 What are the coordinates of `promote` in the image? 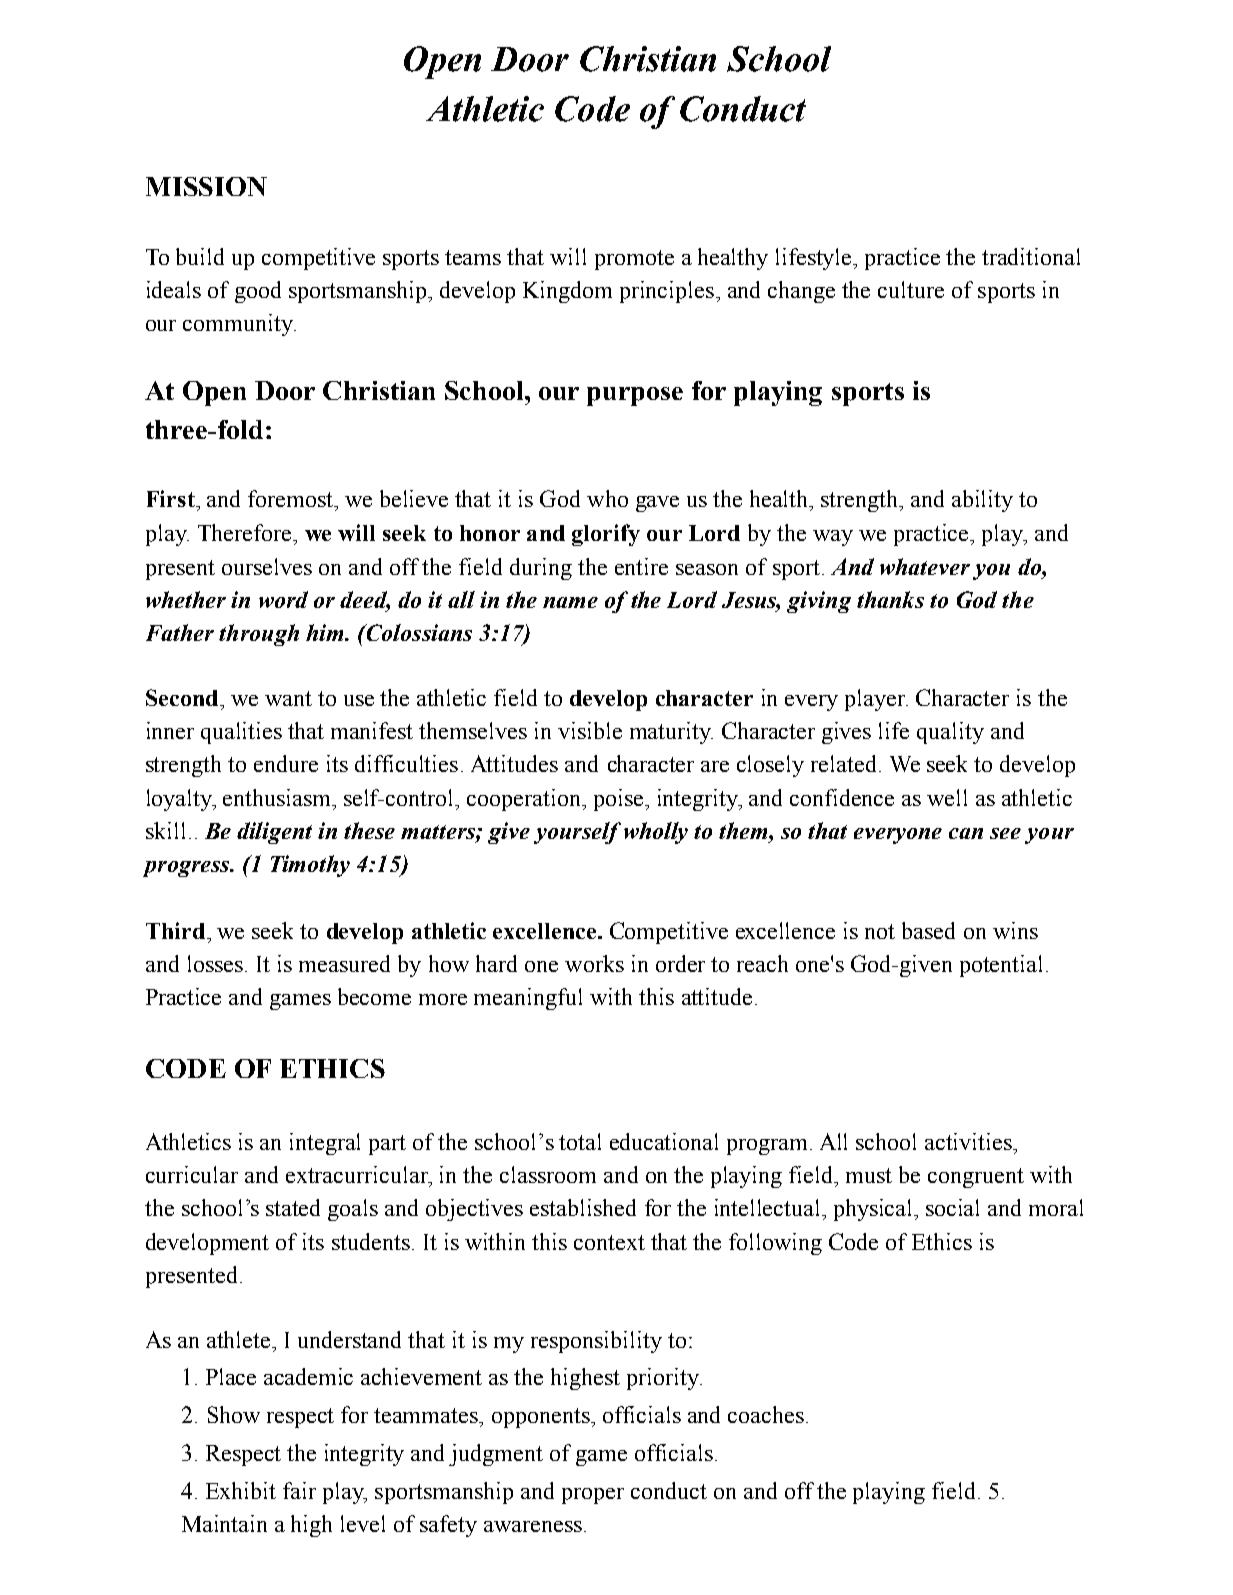 It's located at (634, 260).
